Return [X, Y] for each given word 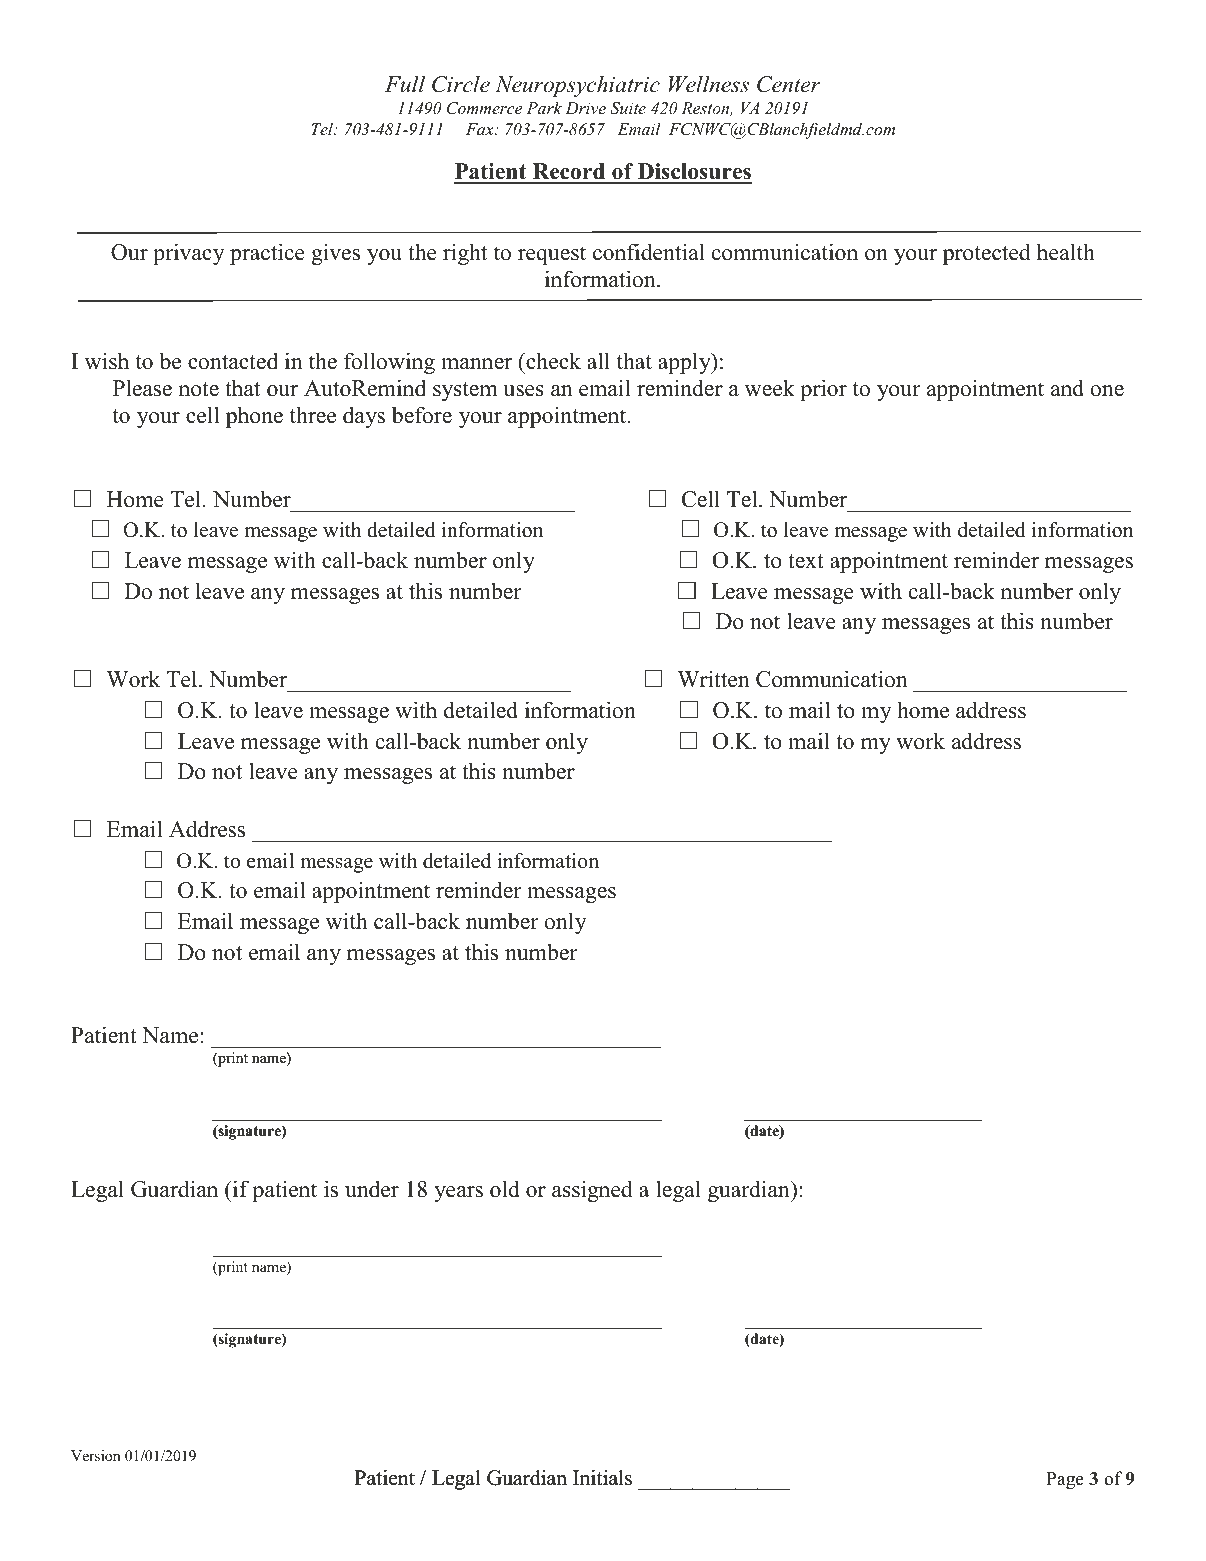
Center [789, 84]
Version [95, 1455]
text [806, 561]
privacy [189, 254]
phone [254, 417]
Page [1065, 1481]
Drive [585, 108]
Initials [602, 1478]
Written [713, 679]
